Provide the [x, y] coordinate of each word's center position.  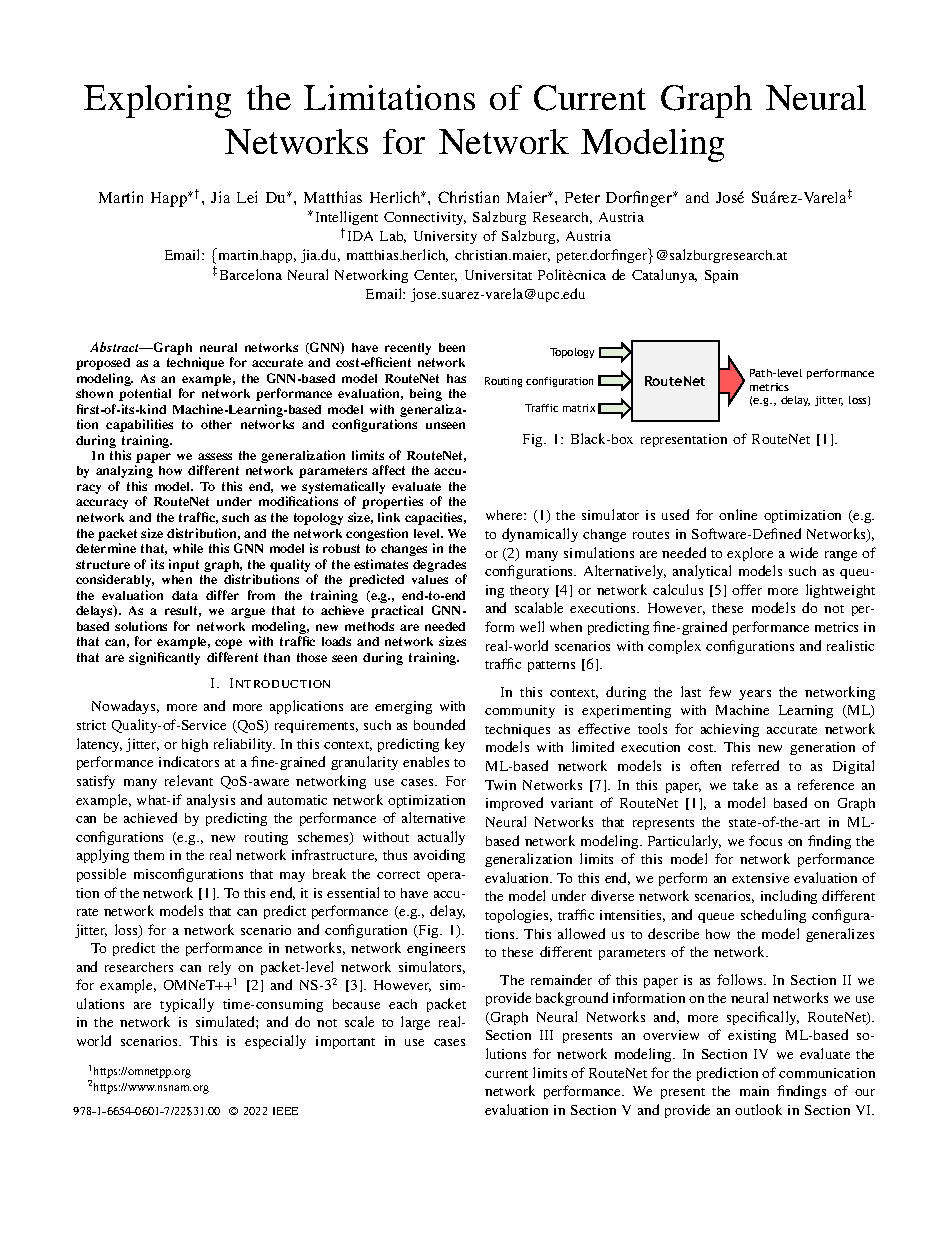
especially [275, 1042]
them [149, 855]
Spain [721, 276]
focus [765, 840]
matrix [579, 408]
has [456, 378]
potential [145, 394]
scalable [539, 607]
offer [747, 589]
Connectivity [425, 218]
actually [441, 838]
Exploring [157, 101]
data [185, 595]
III [546, 1035]
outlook [758, 1109]
